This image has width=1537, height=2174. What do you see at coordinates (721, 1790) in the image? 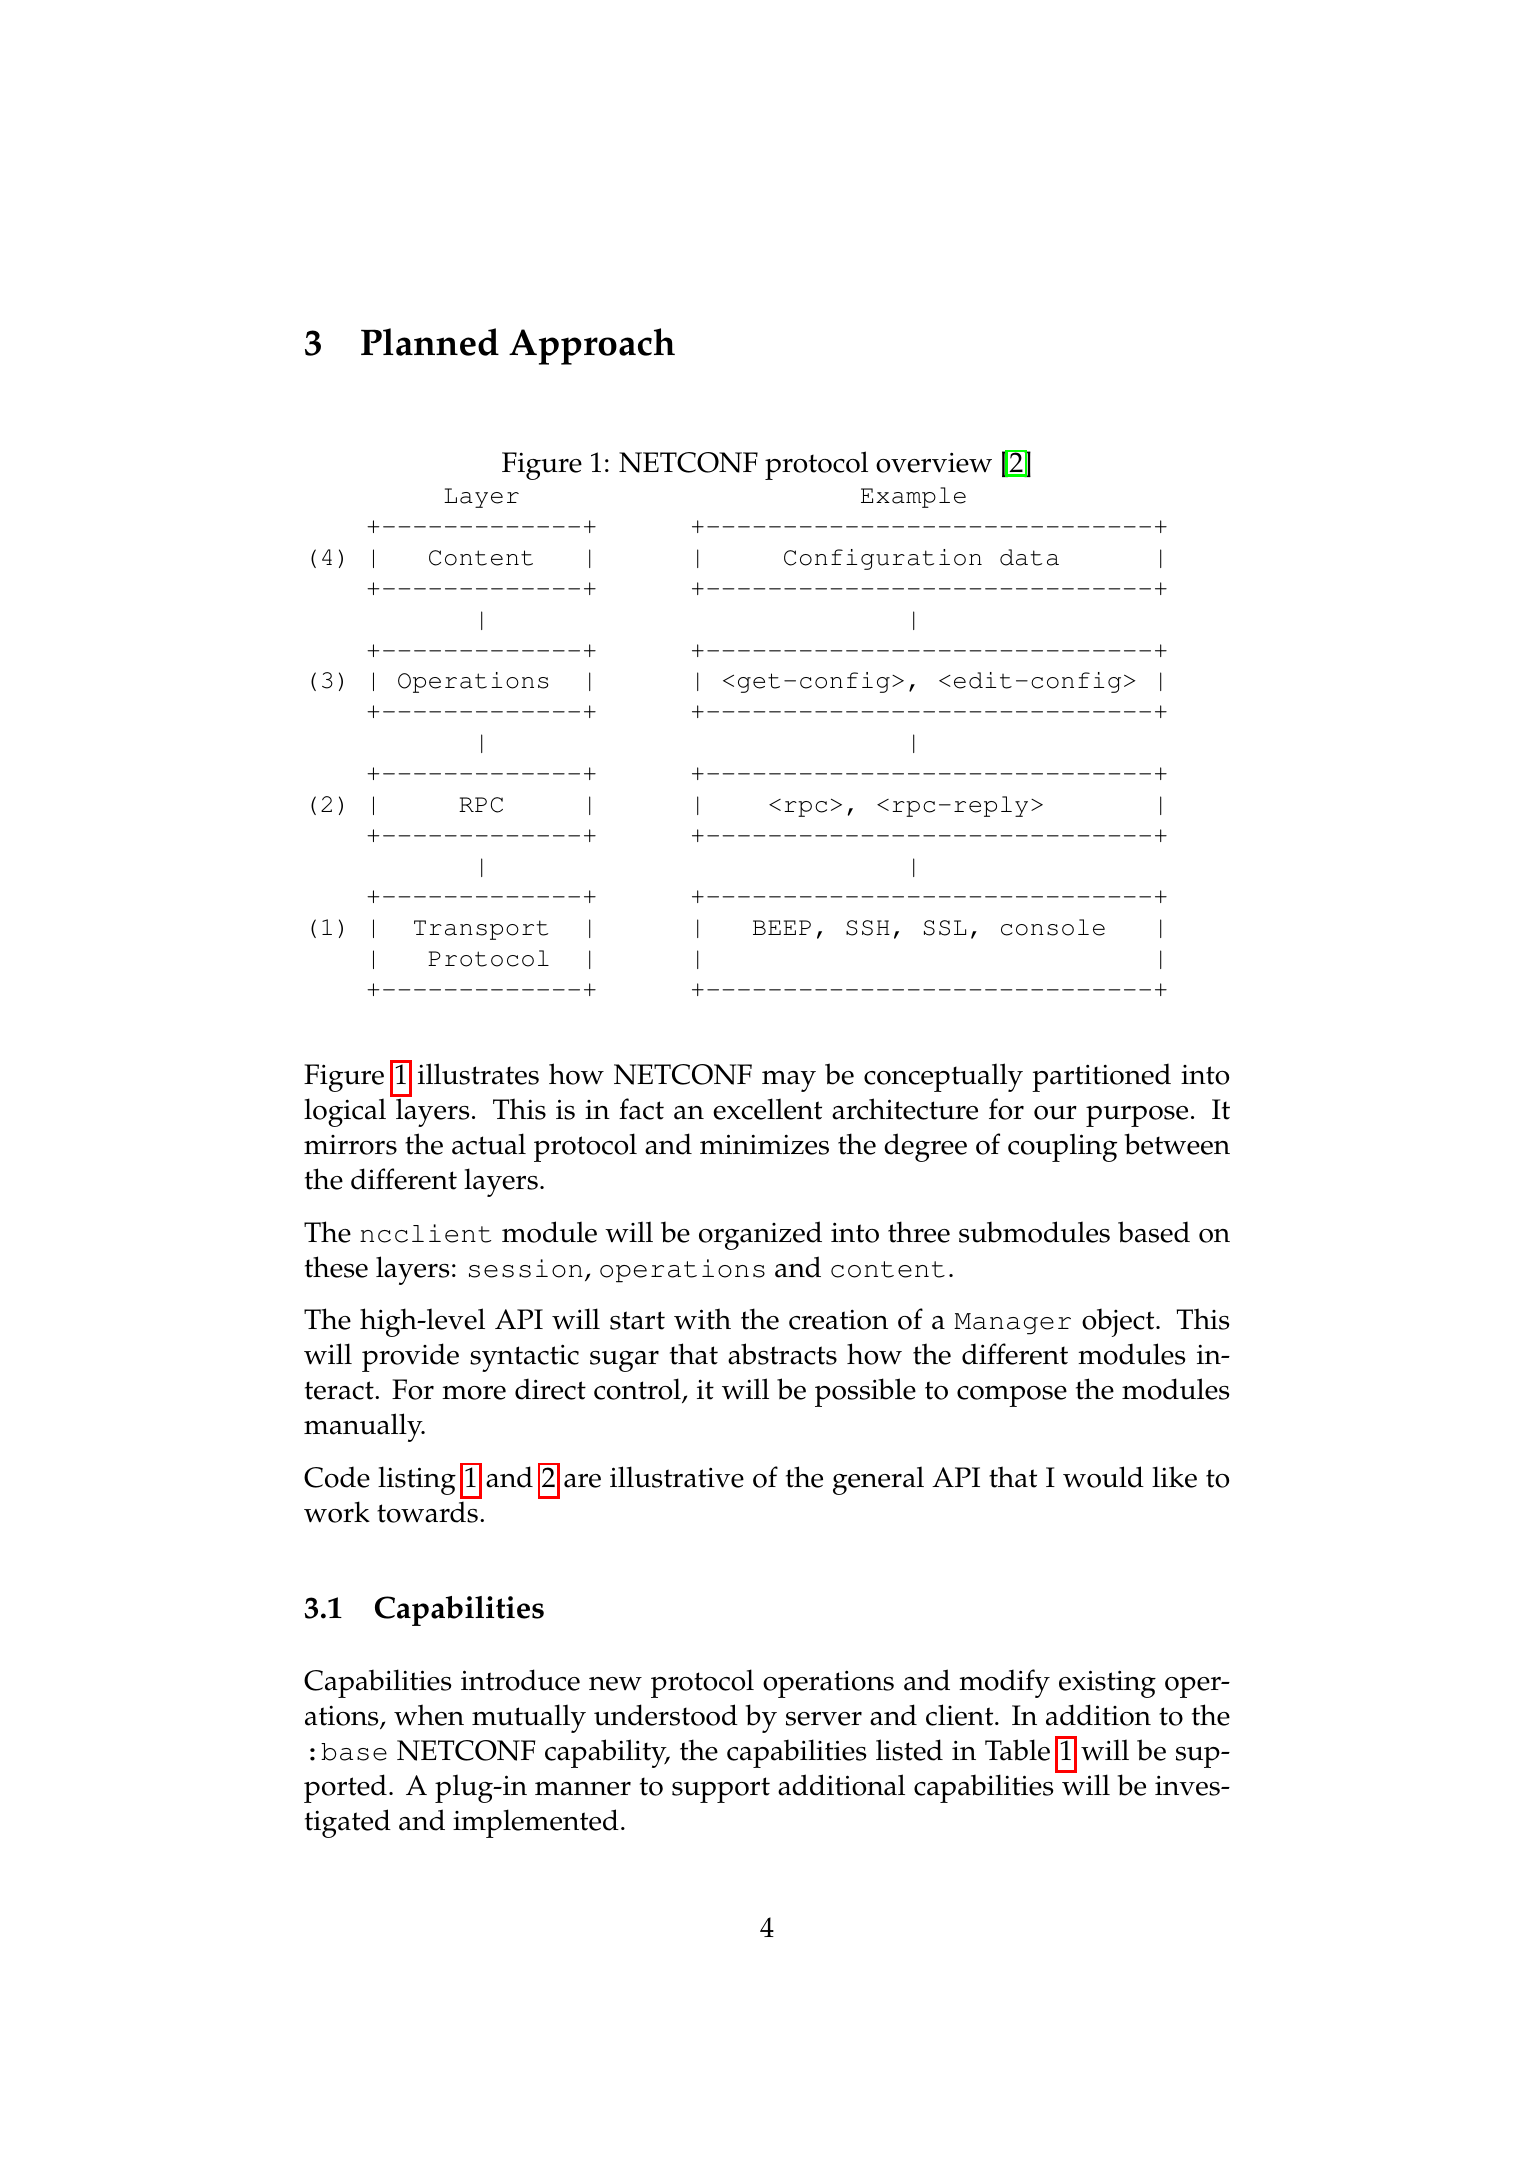
I see `support` at bounding box center [721, 1790].
